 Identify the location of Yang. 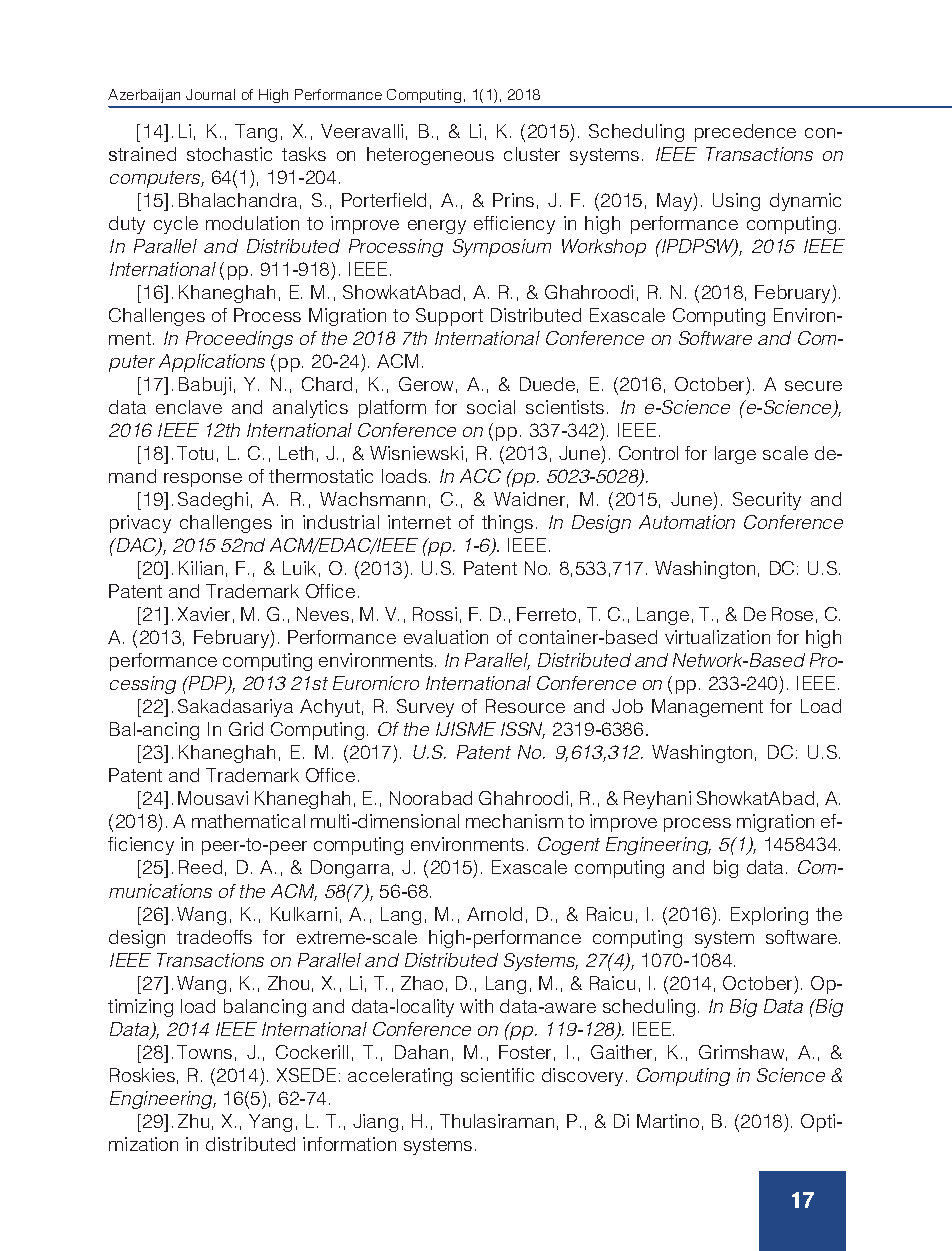
(270, 1123).
